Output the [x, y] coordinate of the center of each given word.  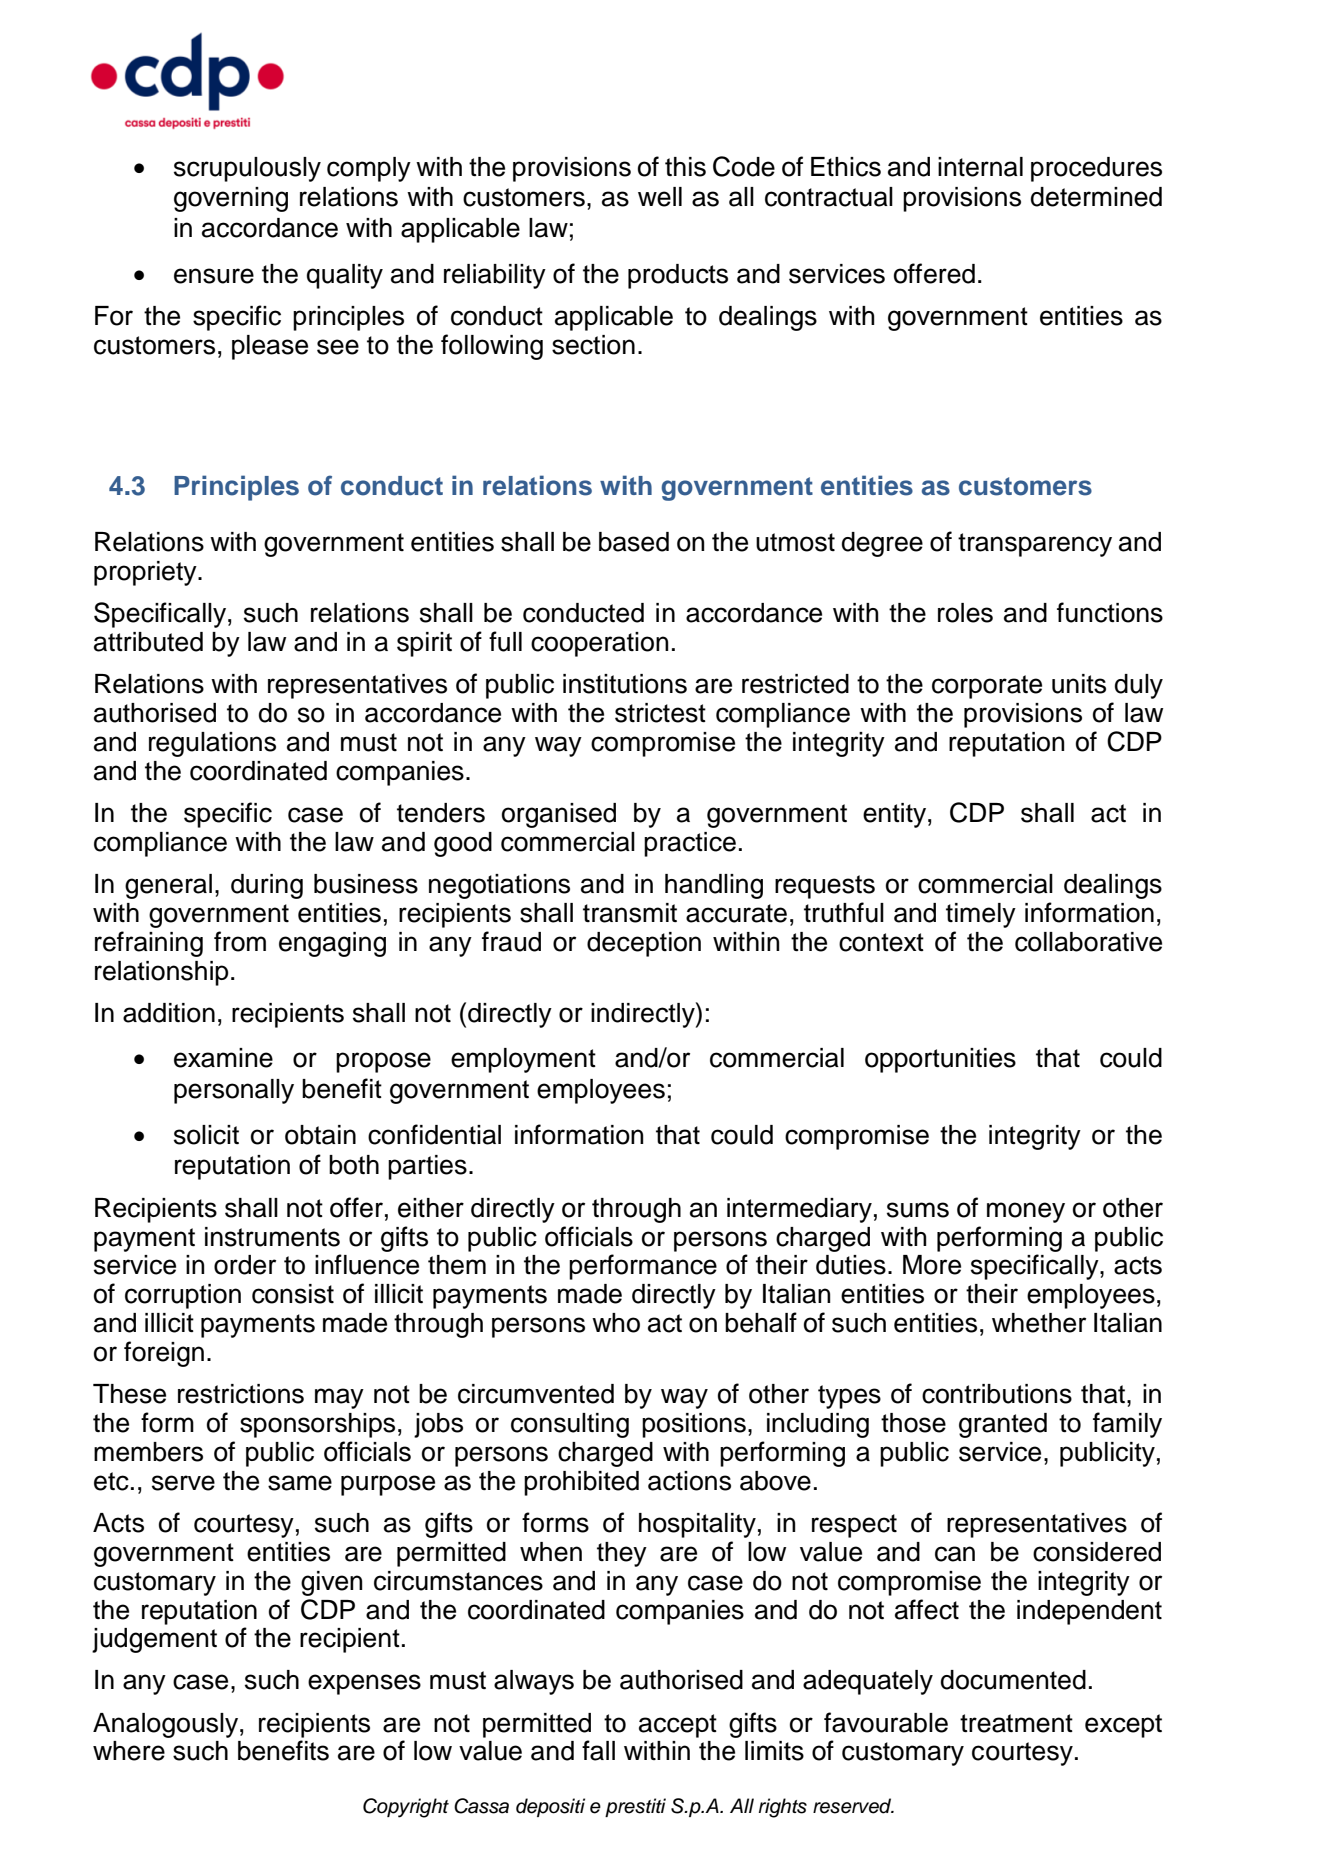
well [660, 197]
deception [644, 944]
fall [598, 1750]
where [129, 1751]
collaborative [1088, 942]
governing [231, 199]
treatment [1016, 1723]
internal [980, 167]
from [240, 941]
